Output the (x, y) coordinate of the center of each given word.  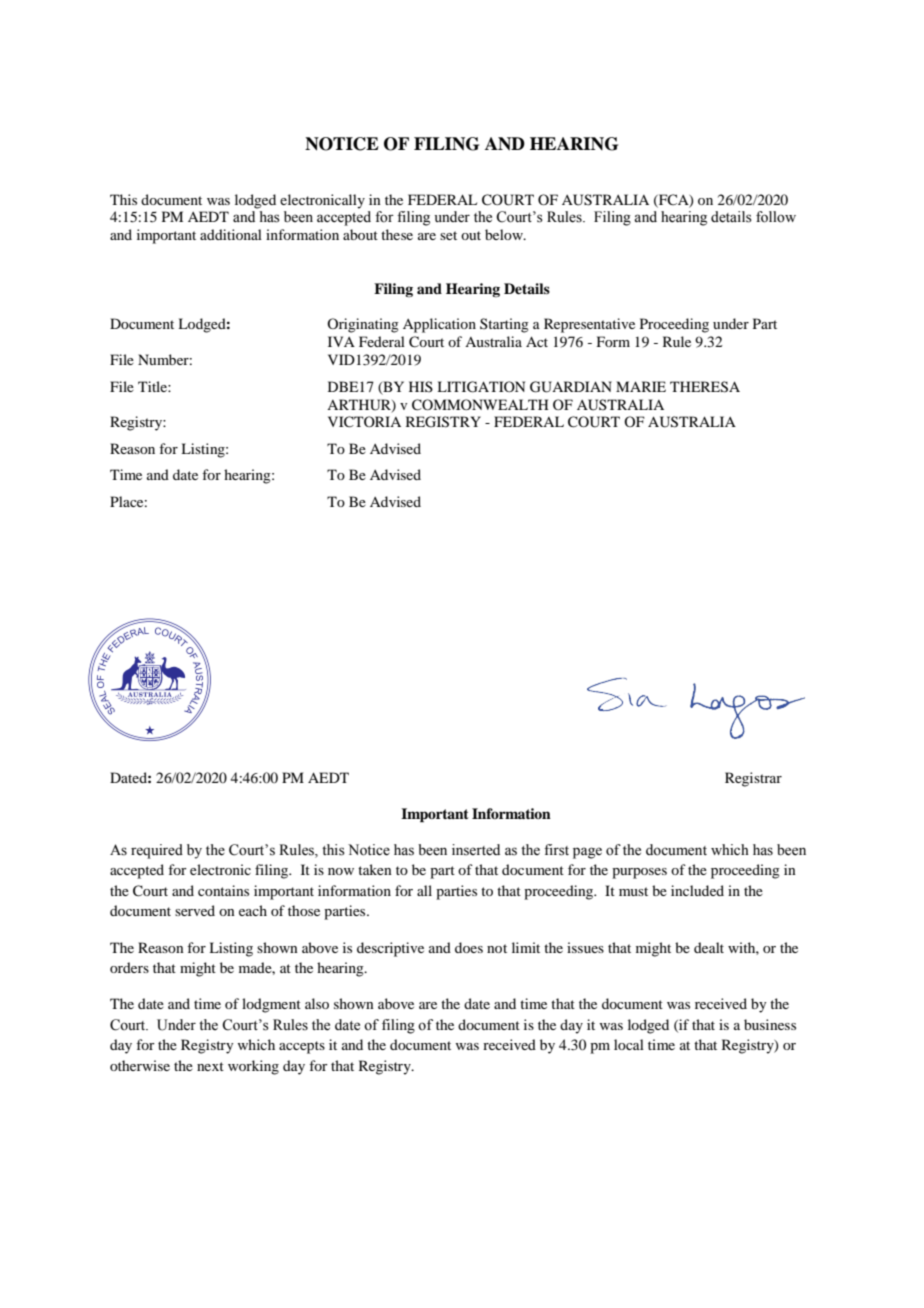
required (157, 851)
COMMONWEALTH (480, 405)
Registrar (753, 779)
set (448, 235)
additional (231, 234)
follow (776, 217)
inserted (476, 850)
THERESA (705, 387)
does (469, 947)
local (629, 1044)
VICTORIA (364, 422)
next (210, 1066)
